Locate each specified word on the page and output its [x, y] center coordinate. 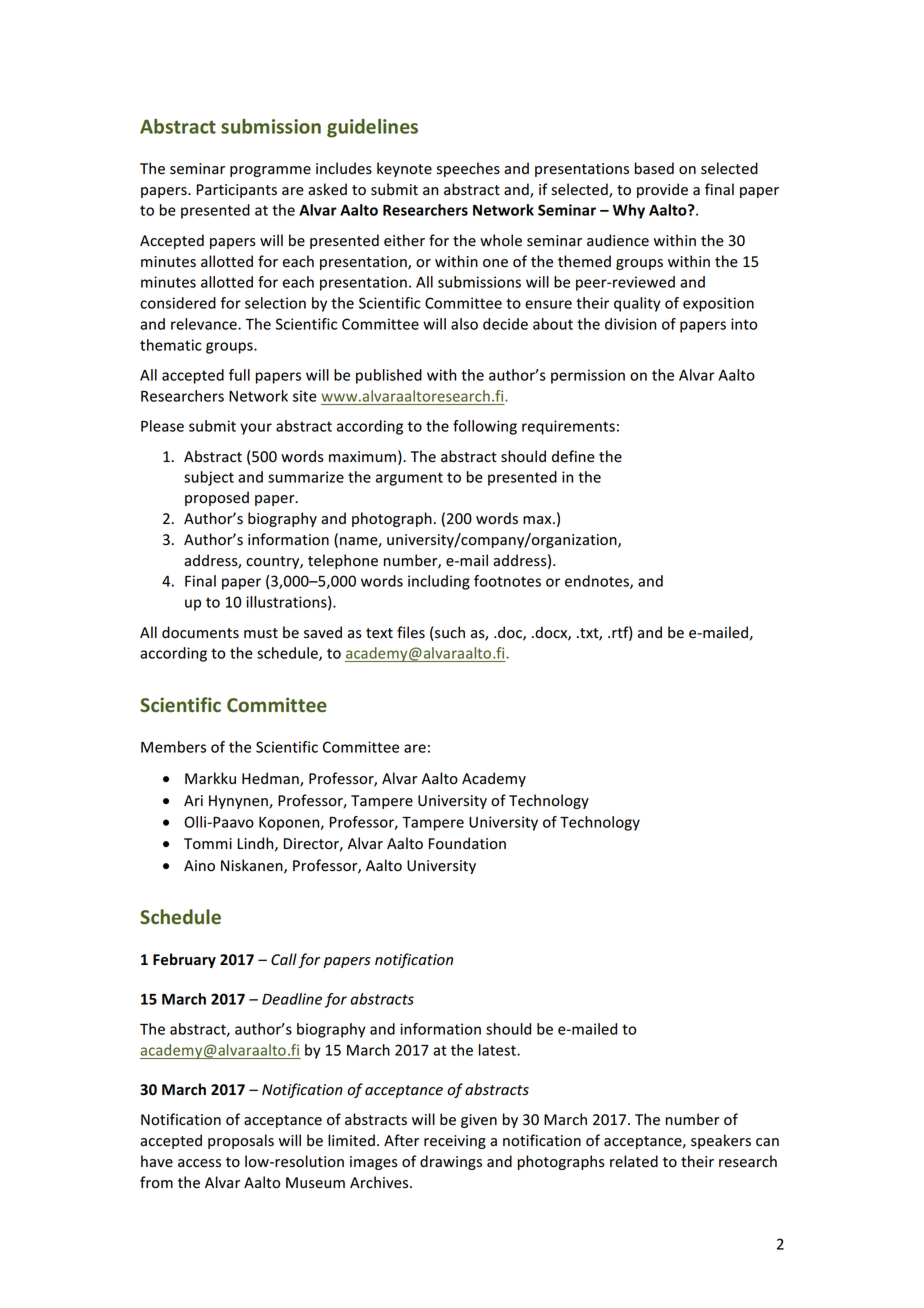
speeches [468, 169]
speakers [721, 1141]
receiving [455, 1142]
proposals [241, 1141]
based [654, 168]
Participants [237, 191]
